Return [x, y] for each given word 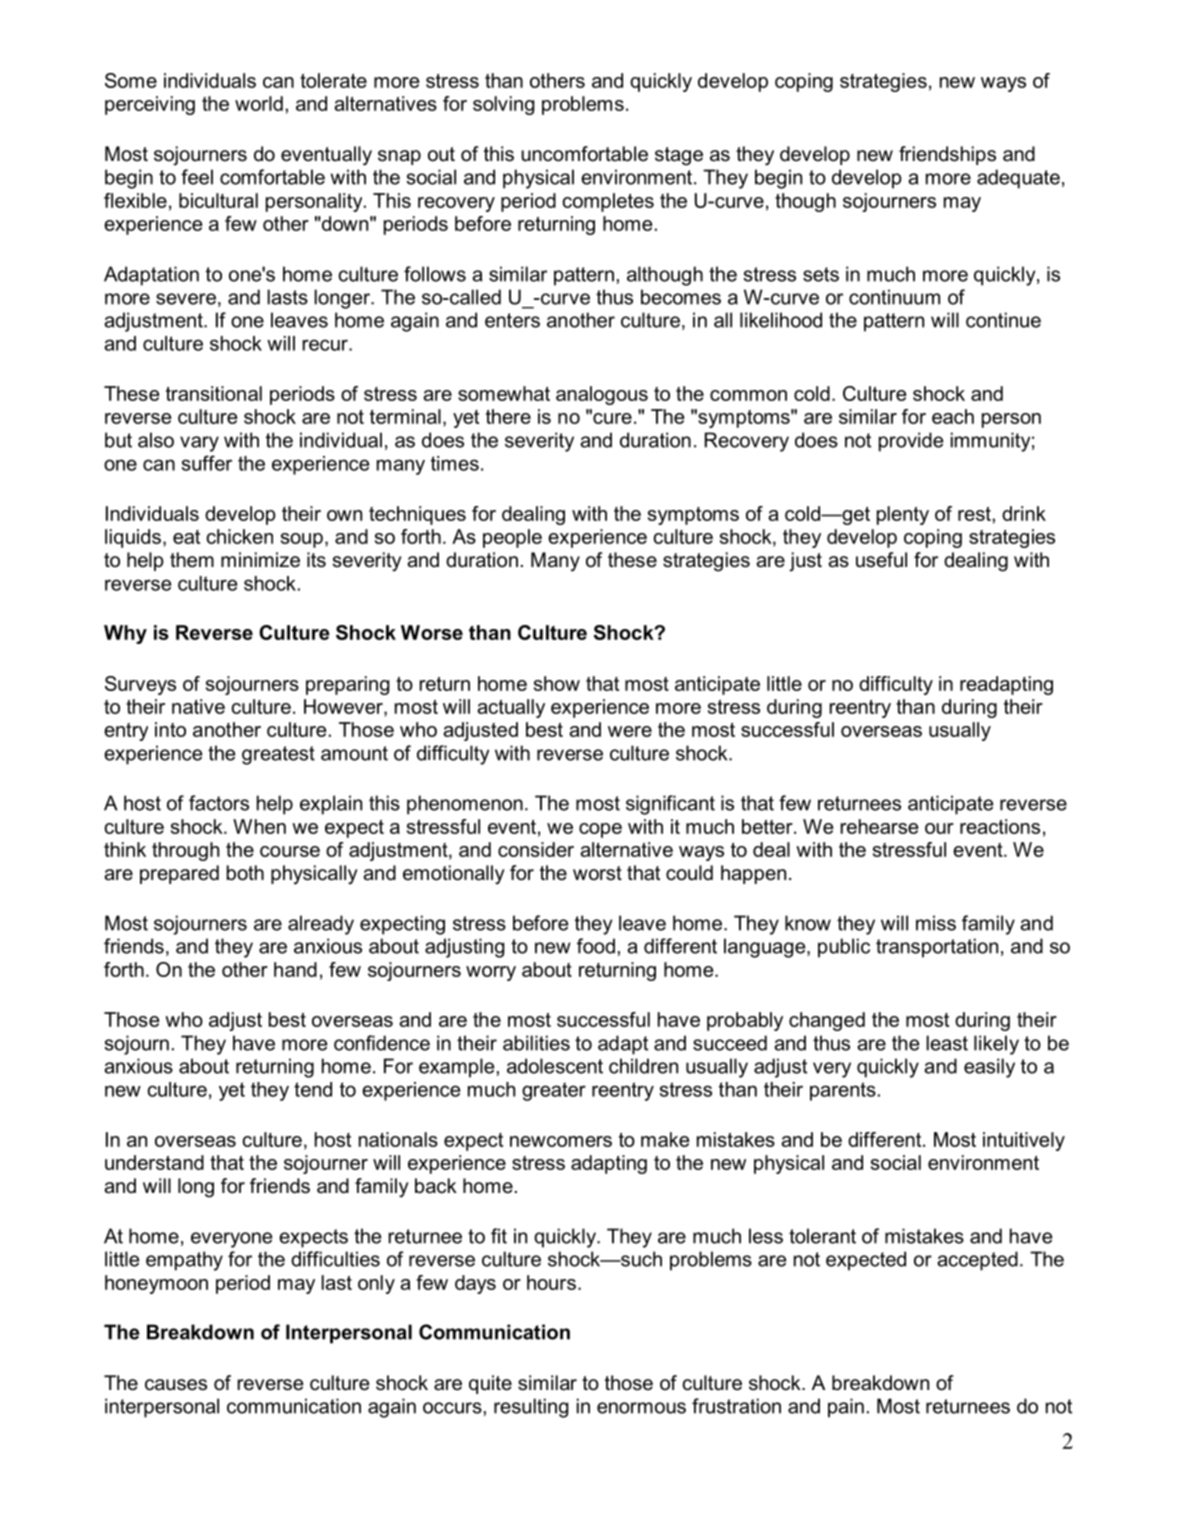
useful [881, 560]
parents [843, 1091]
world [259, 103]
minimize [260, 560]
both [245, 873]
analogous [602, 395]
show [557, 683]
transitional [214, 393]
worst [597, 873]
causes [176, 1385]
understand [154, 1162]
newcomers [561, 1141]
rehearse [879, 826]
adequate [1018, 179]
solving [503, 105]
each [953, 416]
